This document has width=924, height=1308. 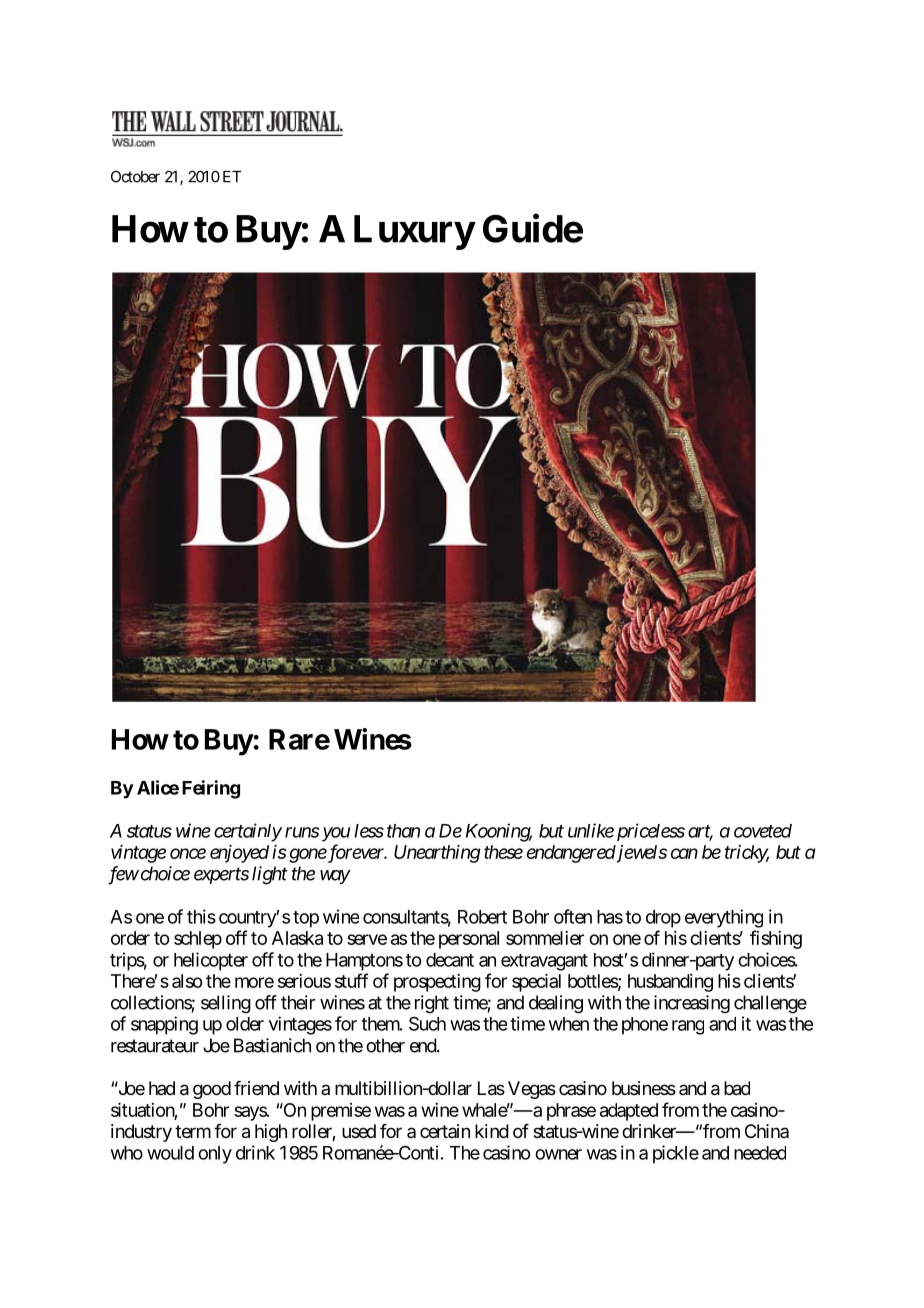 I want to click on than, so click(x=403, y=831).
